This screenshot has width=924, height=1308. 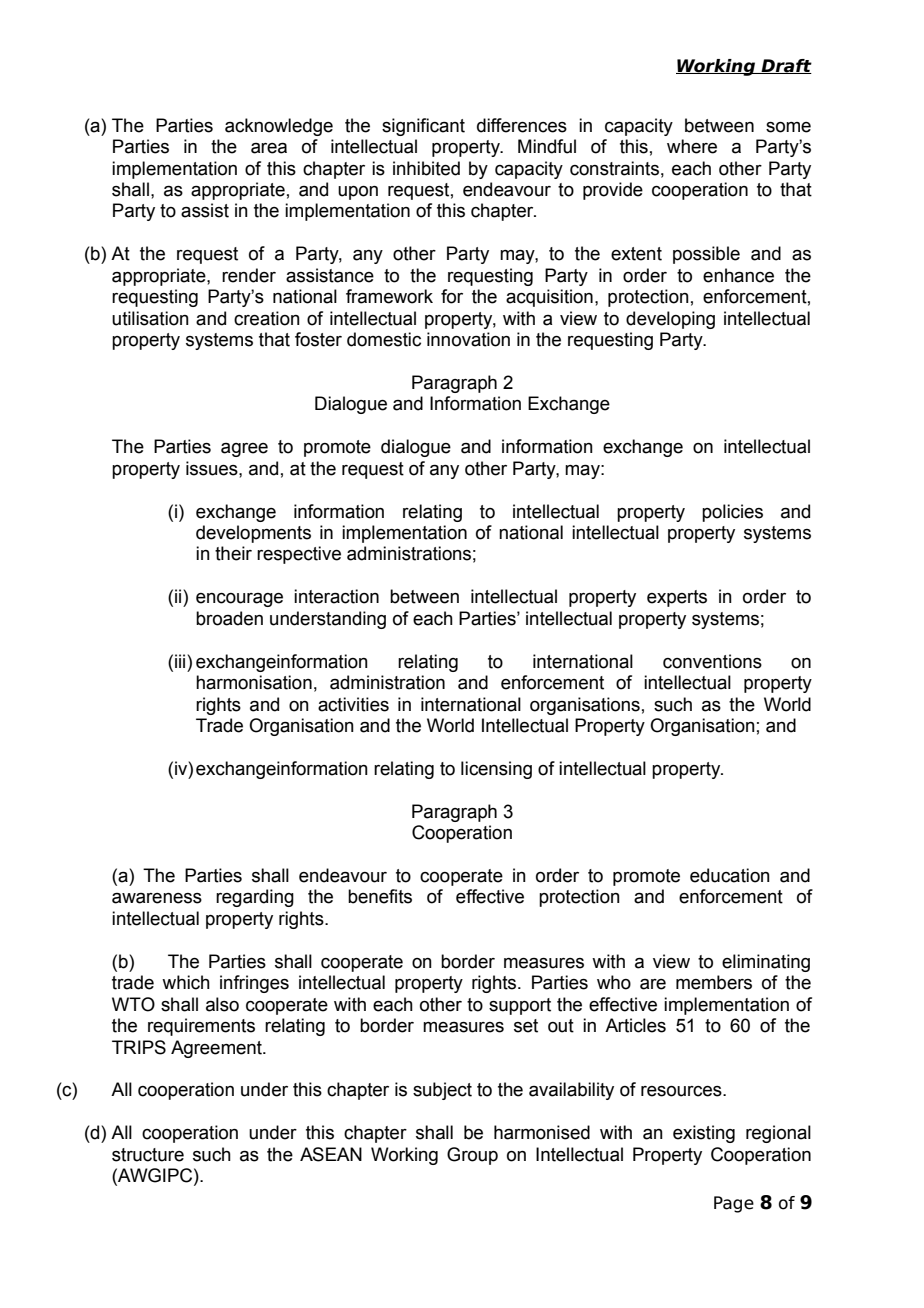 What do you see at coordinates (468, 339) in the screenshot?
I see `innovation` at bounding box center [468, 339].
